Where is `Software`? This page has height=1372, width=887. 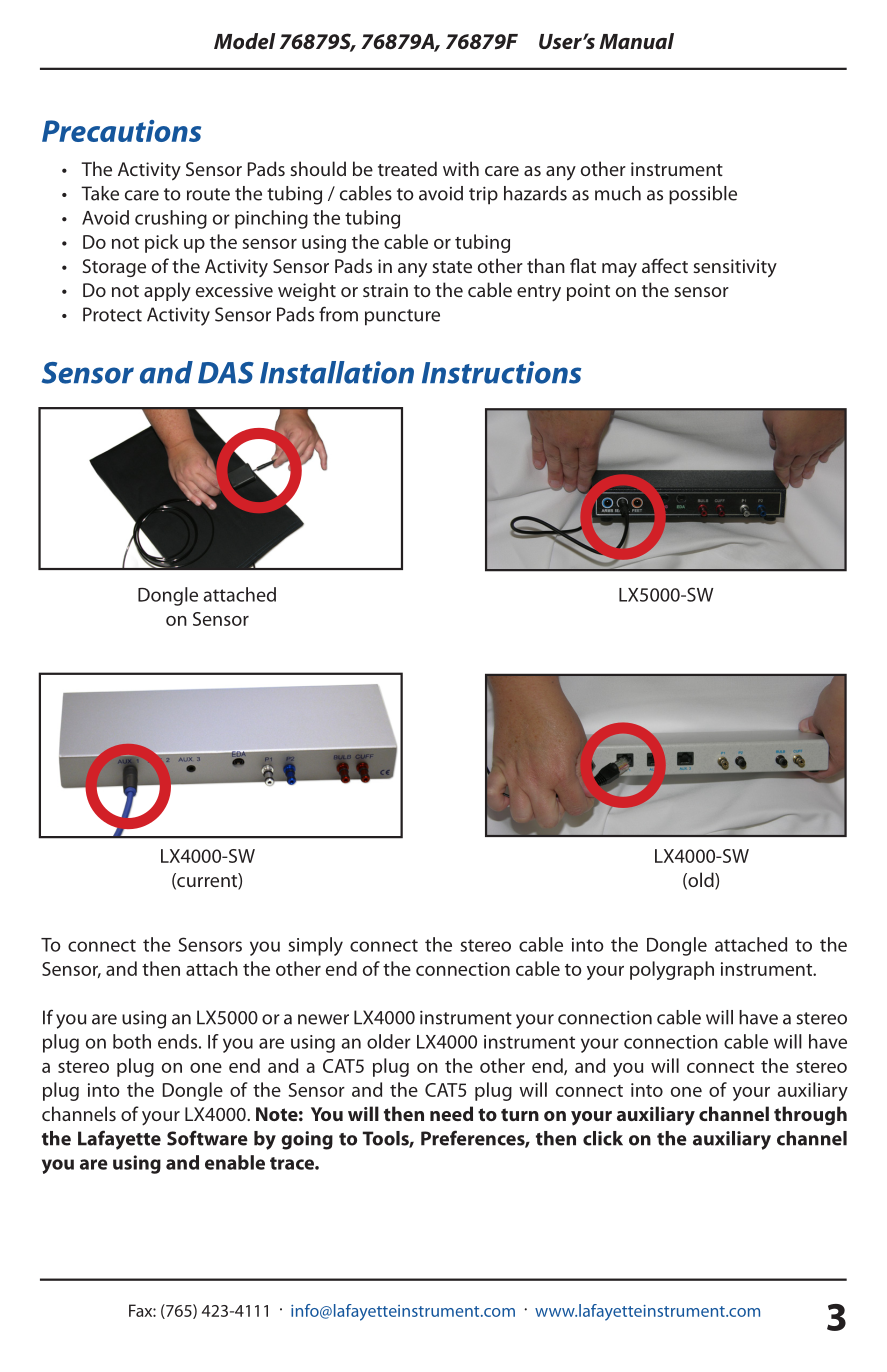 Software is located at coordinates (207, 1138).
